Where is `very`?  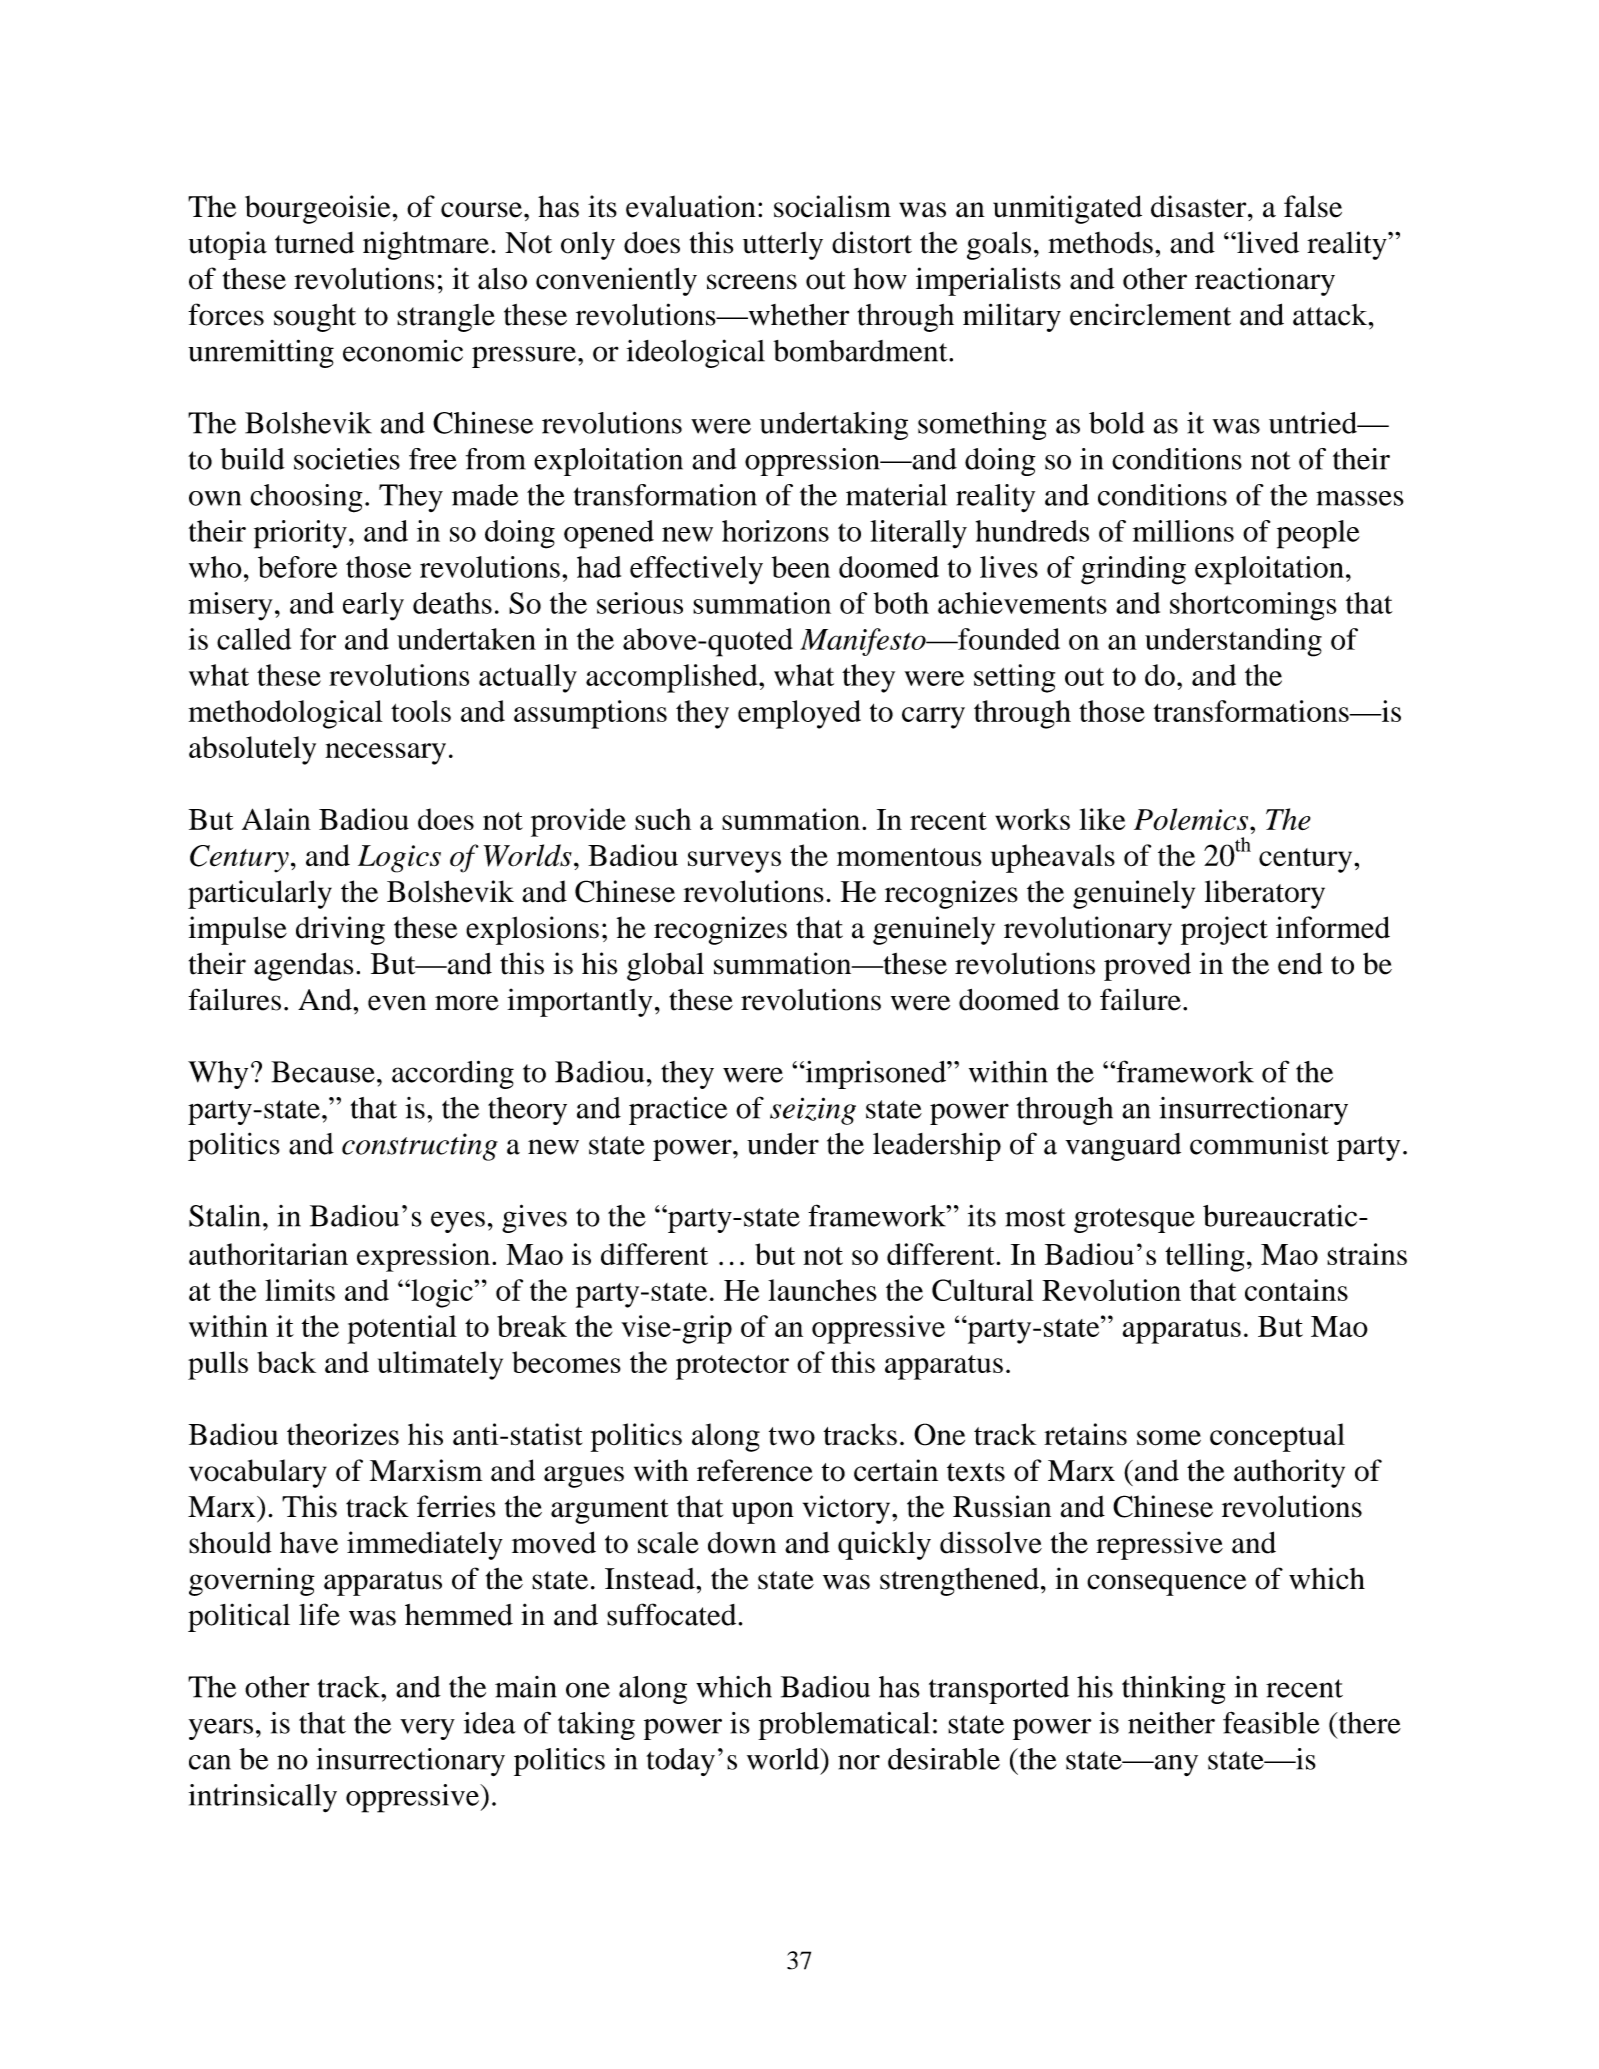 very is located at coordinates (427, 1729).
